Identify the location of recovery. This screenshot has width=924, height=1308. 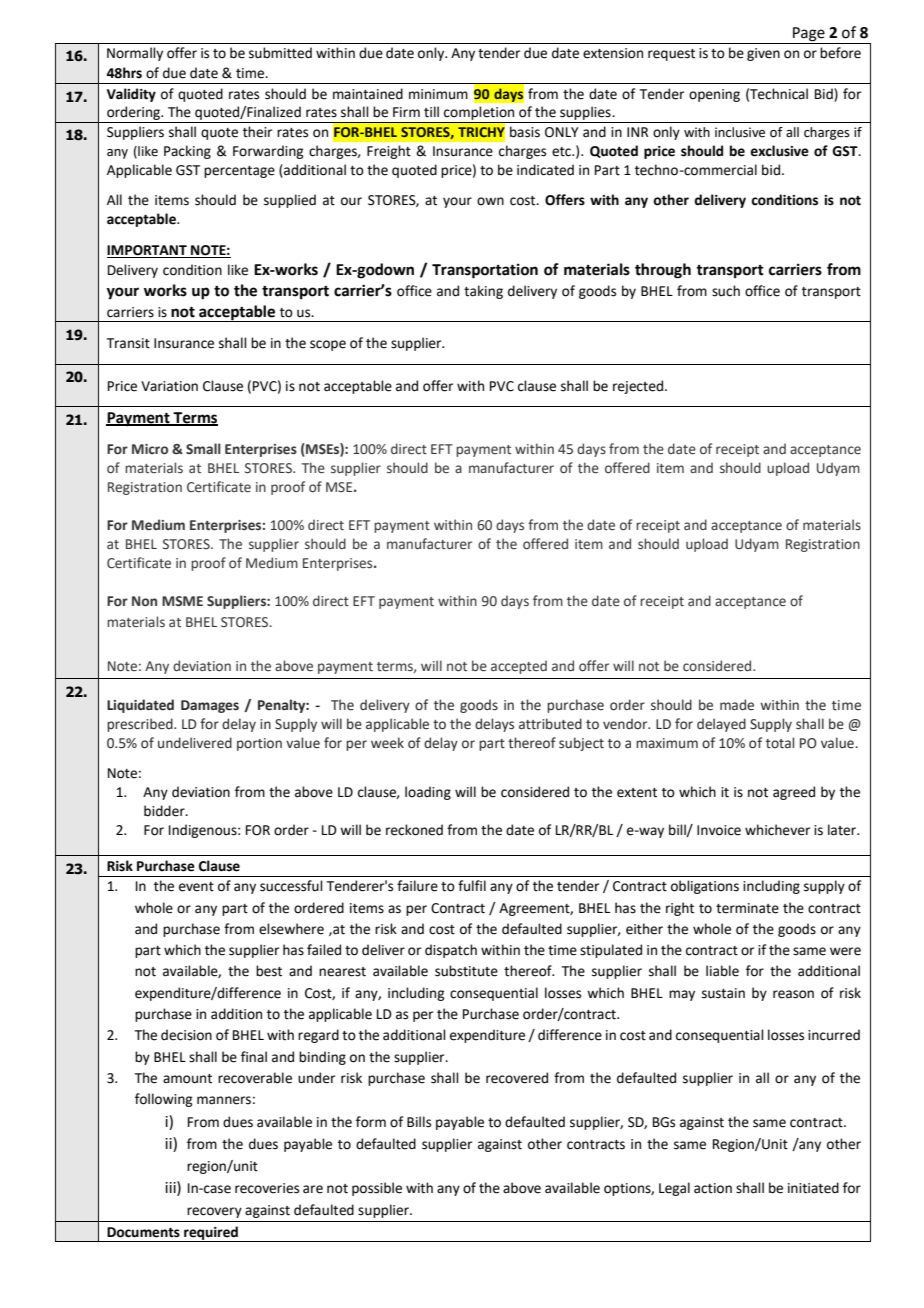
(214, 1212).
